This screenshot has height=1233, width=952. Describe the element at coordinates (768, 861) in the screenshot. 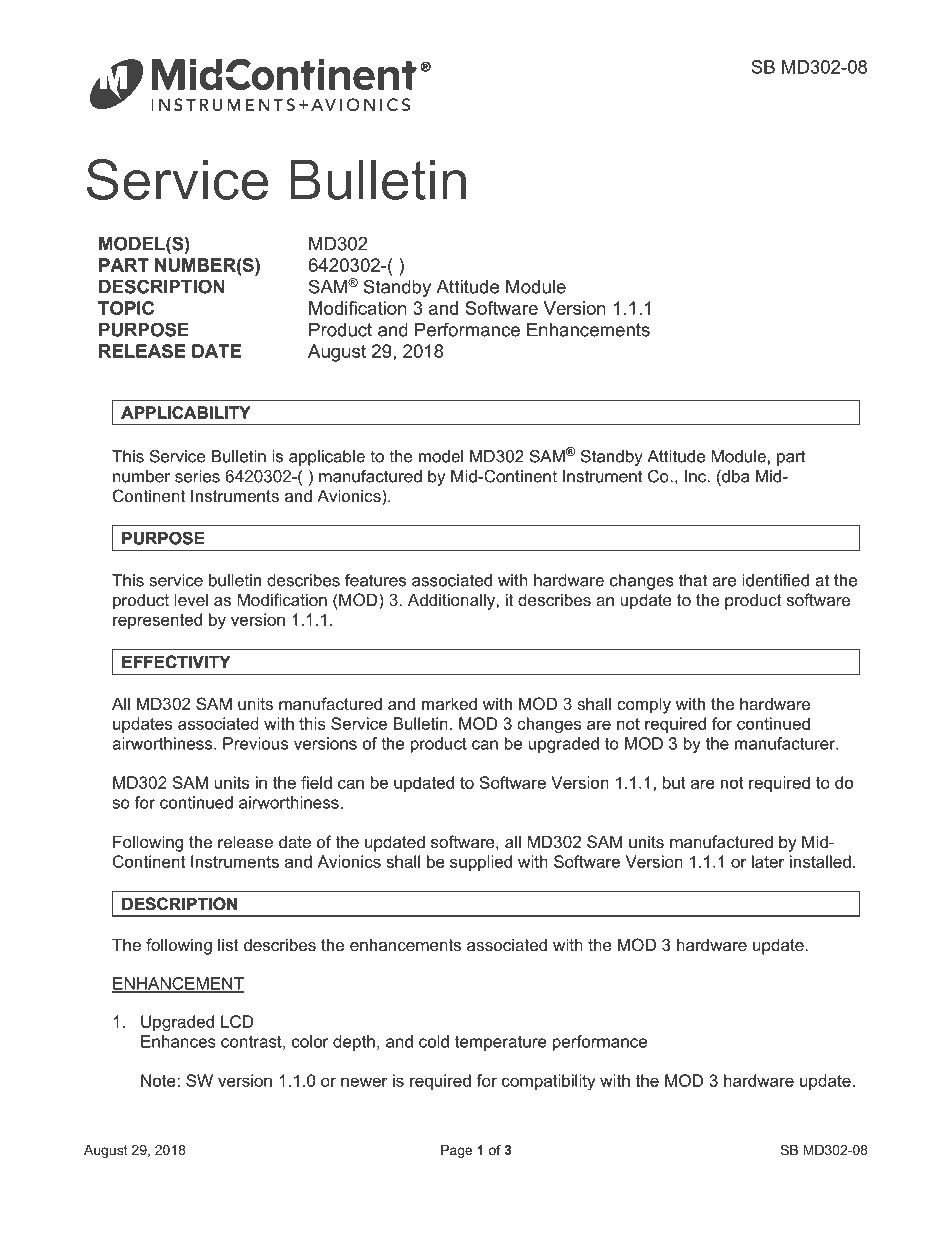

I see `later` at that location.
